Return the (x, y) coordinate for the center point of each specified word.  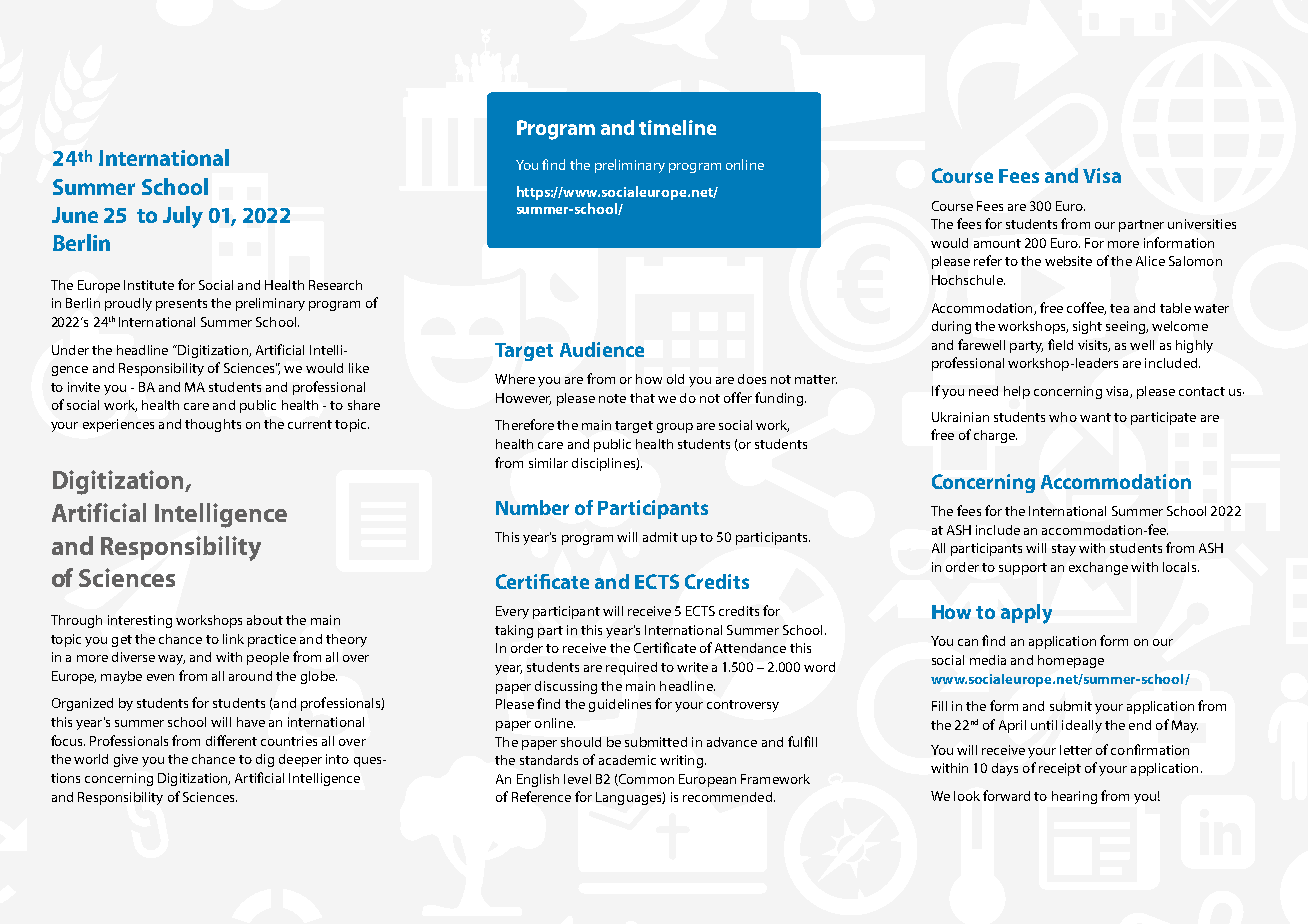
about (265, 620)
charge (995, 436)
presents (181, 305)
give (126, 760)
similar (548, 463)
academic (627, 760)
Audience (602, 349)
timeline (677, 127)
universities (1202, 224)
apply (1026, 614)
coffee (1086, 308)
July (183, 217)
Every (512, 612)
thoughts (213, 425)
